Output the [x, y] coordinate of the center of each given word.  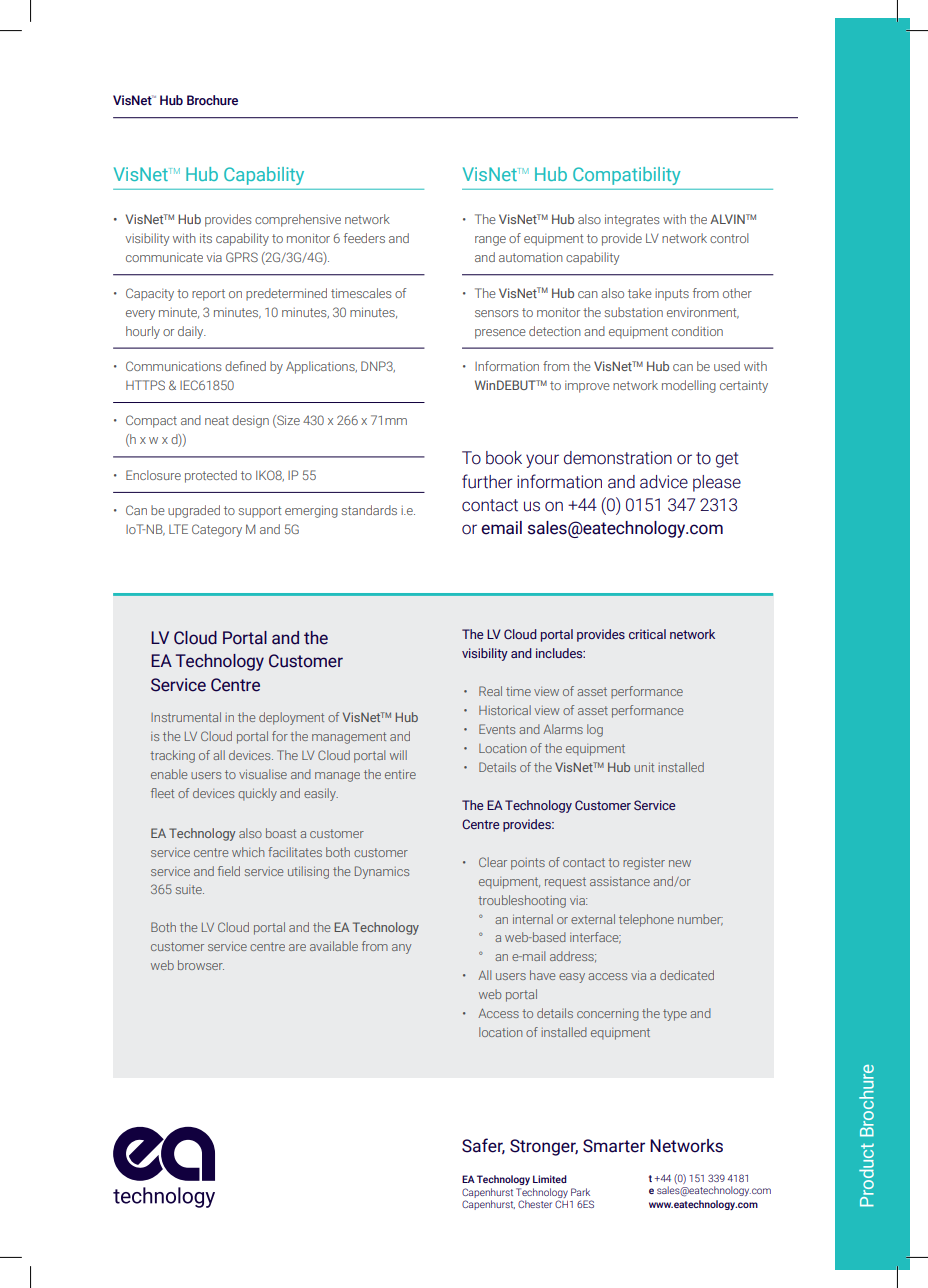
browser [201, 965]
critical [647, 634]
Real [490, 691]
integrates [632, 220]
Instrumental [186, 717]
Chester [535, 1204]
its [206, 238]
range [490, 241]
